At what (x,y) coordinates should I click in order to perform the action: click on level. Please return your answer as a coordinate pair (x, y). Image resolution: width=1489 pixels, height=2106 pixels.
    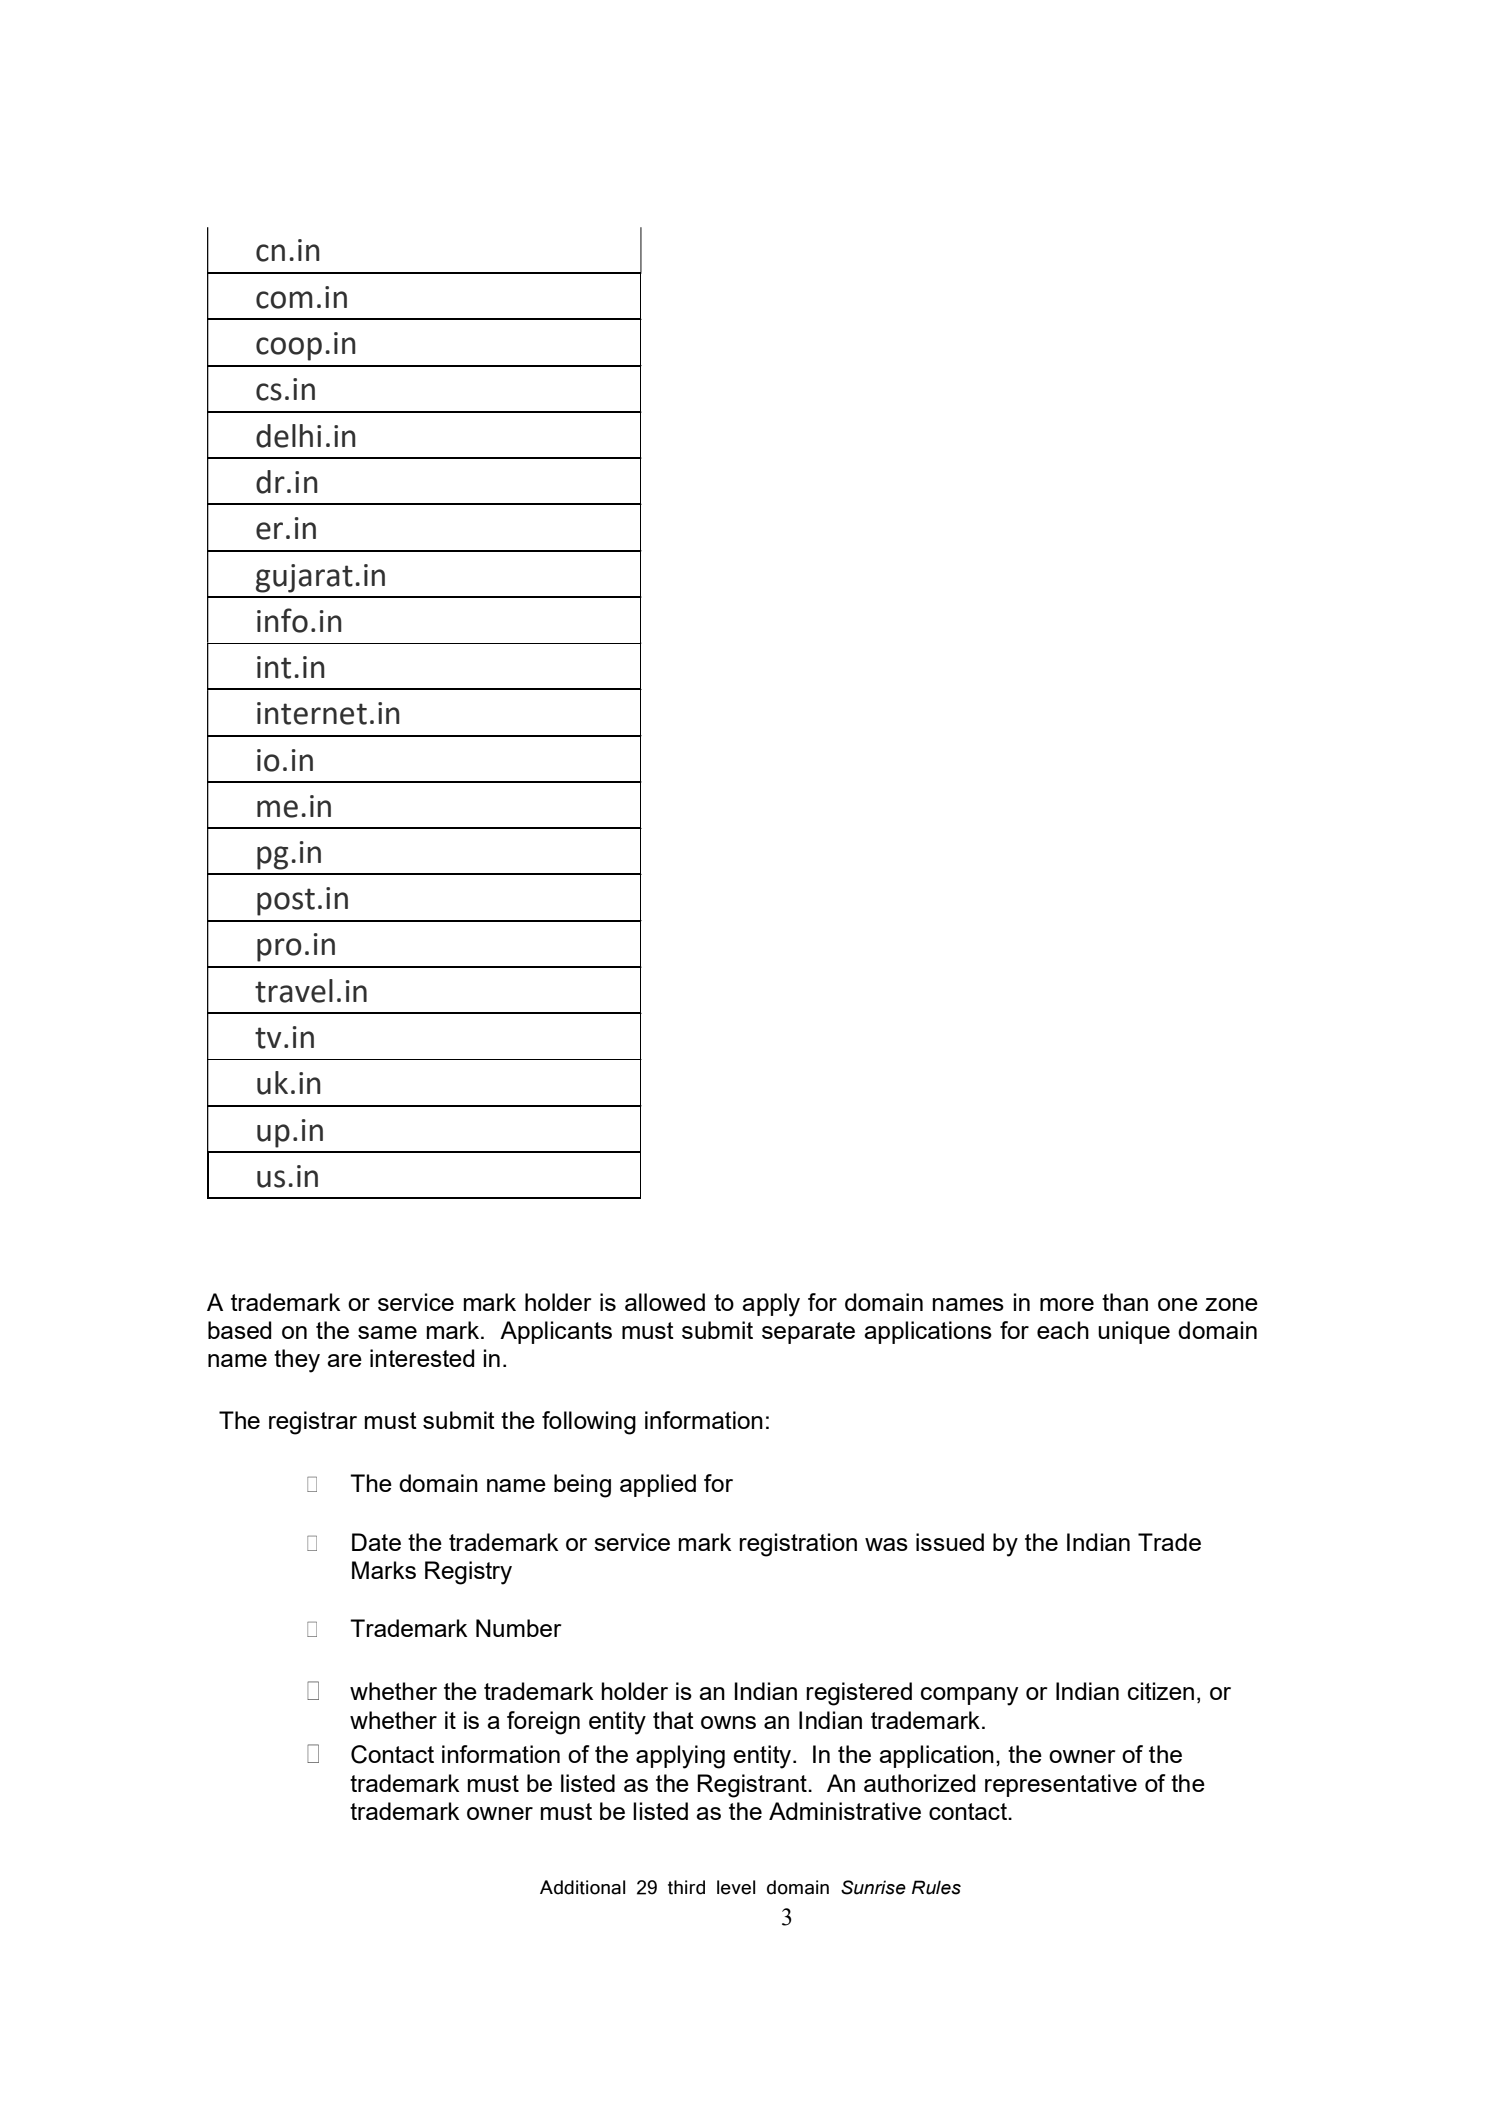
    Looking at the image, I should click on (736, 1887).
